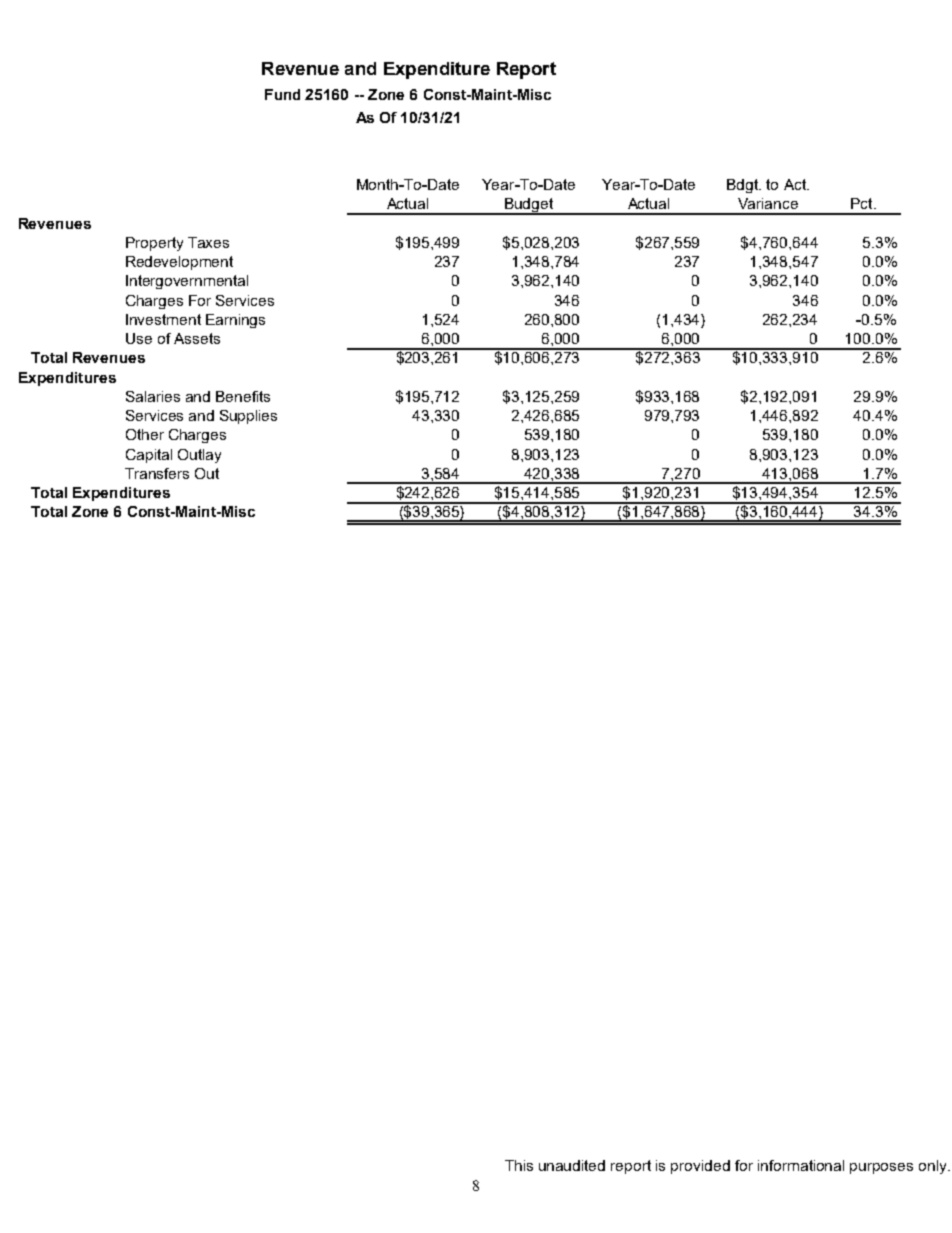 This page has width=952, height=1233. What do you see at coordinates (863, 203) in the page?
I see `Pct` at bounding box center [863, 203].
